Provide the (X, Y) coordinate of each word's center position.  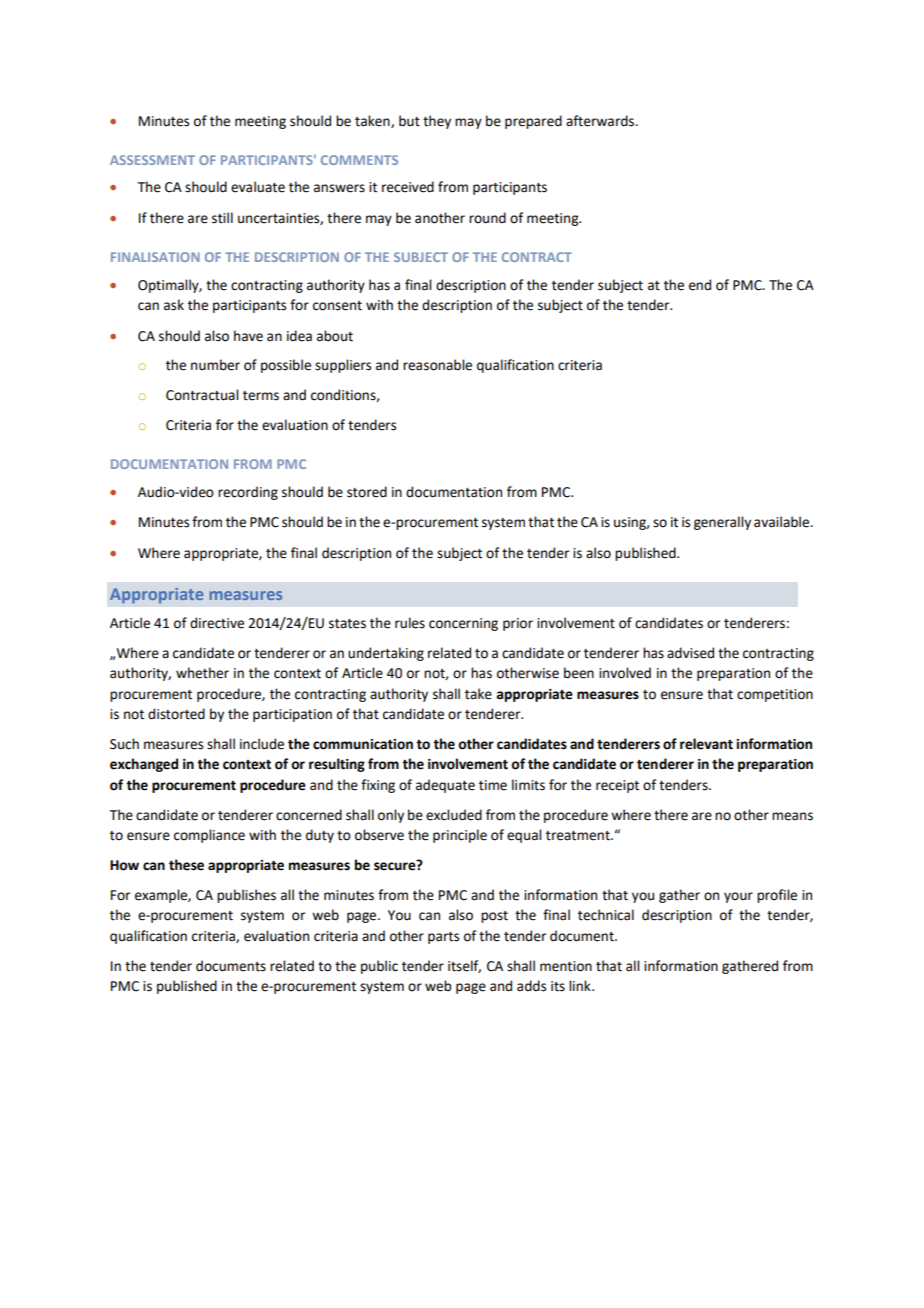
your (738, 897)
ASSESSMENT (152, 160)
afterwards (601, 121)
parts (443, 938)
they (437, 122)
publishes (246, 896)
